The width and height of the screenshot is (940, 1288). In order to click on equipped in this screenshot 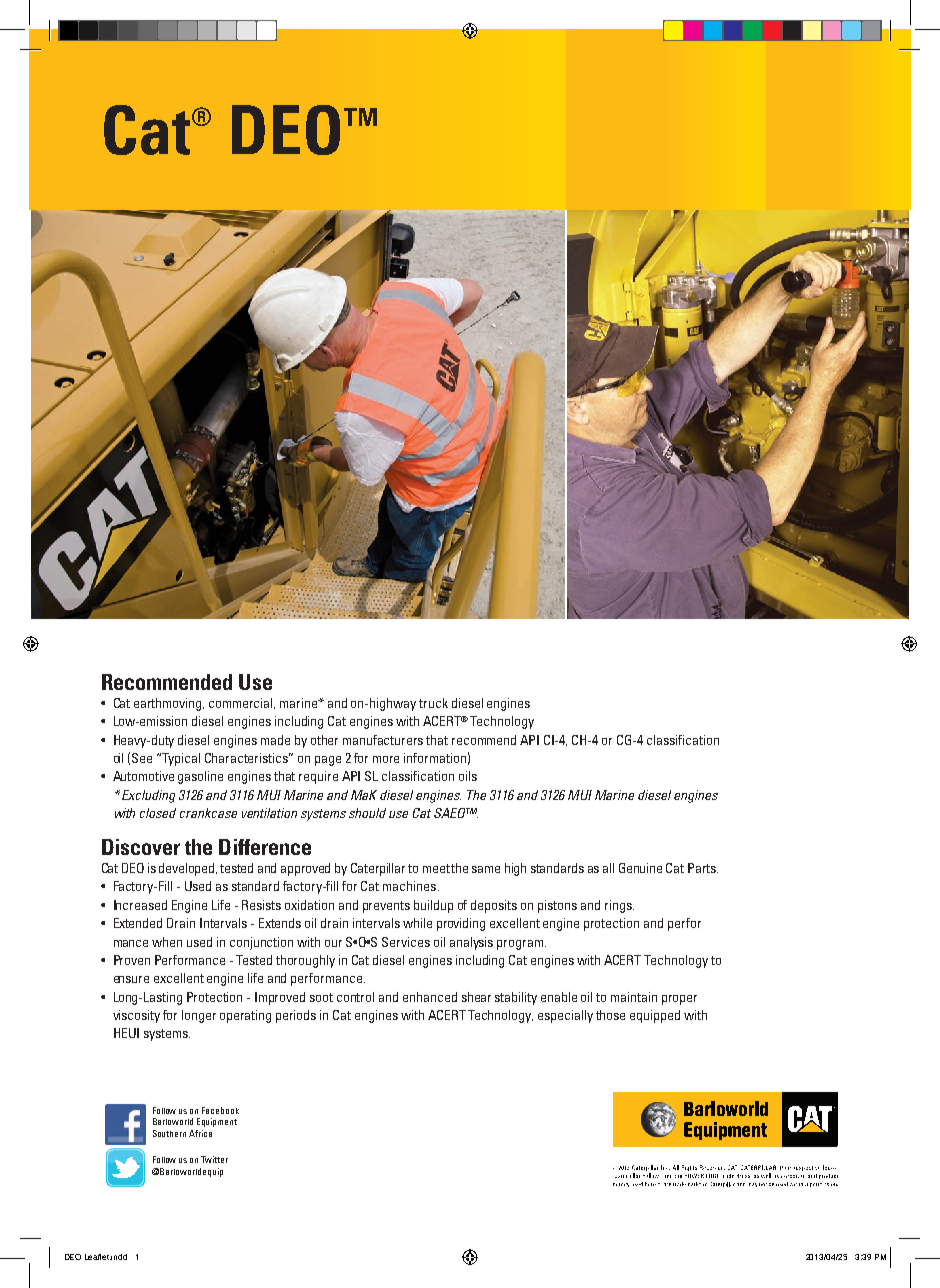, I will do `click(655, 1016)`.
